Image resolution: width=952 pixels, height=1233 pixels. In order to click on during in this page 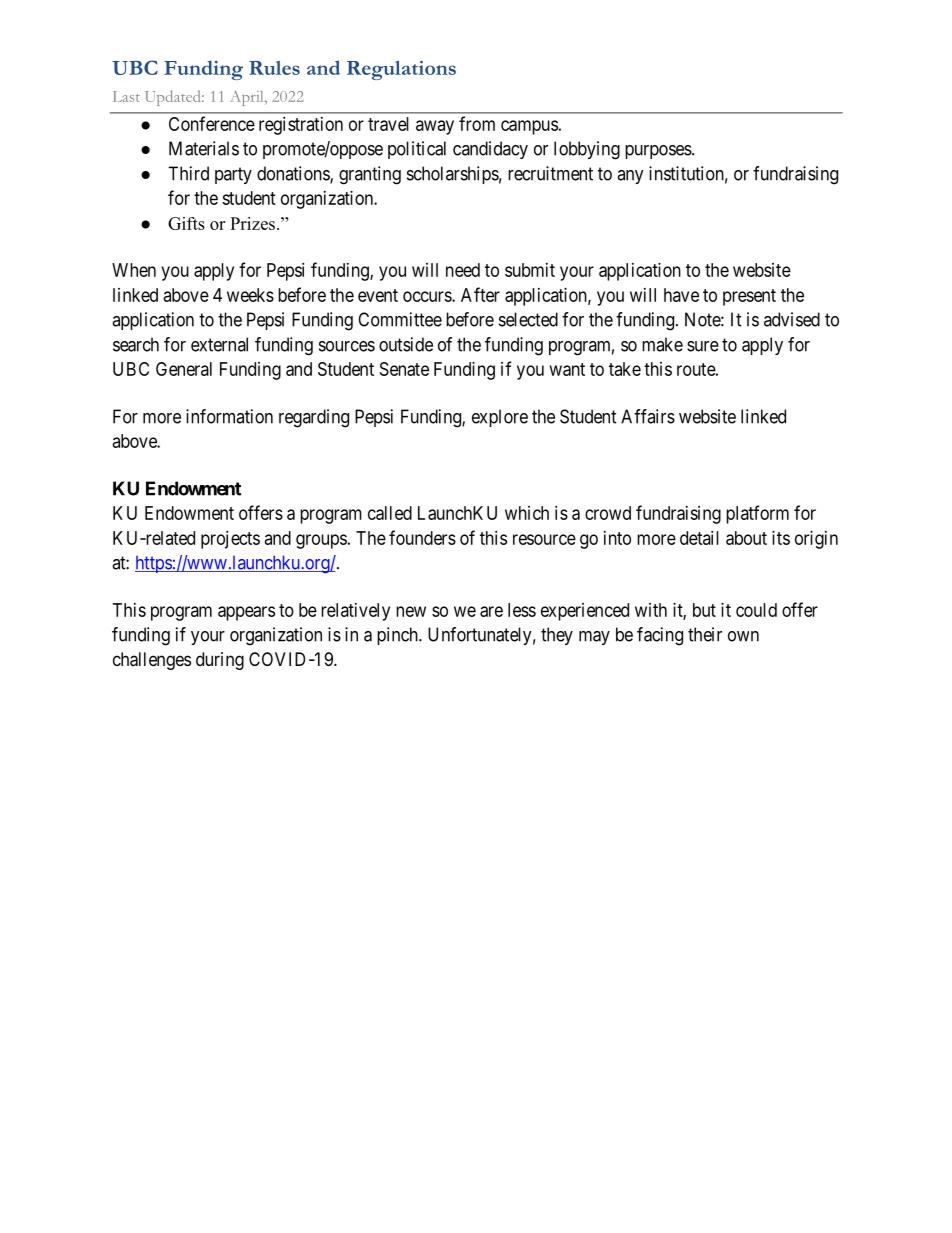, I will do `click(220, 661)`.
